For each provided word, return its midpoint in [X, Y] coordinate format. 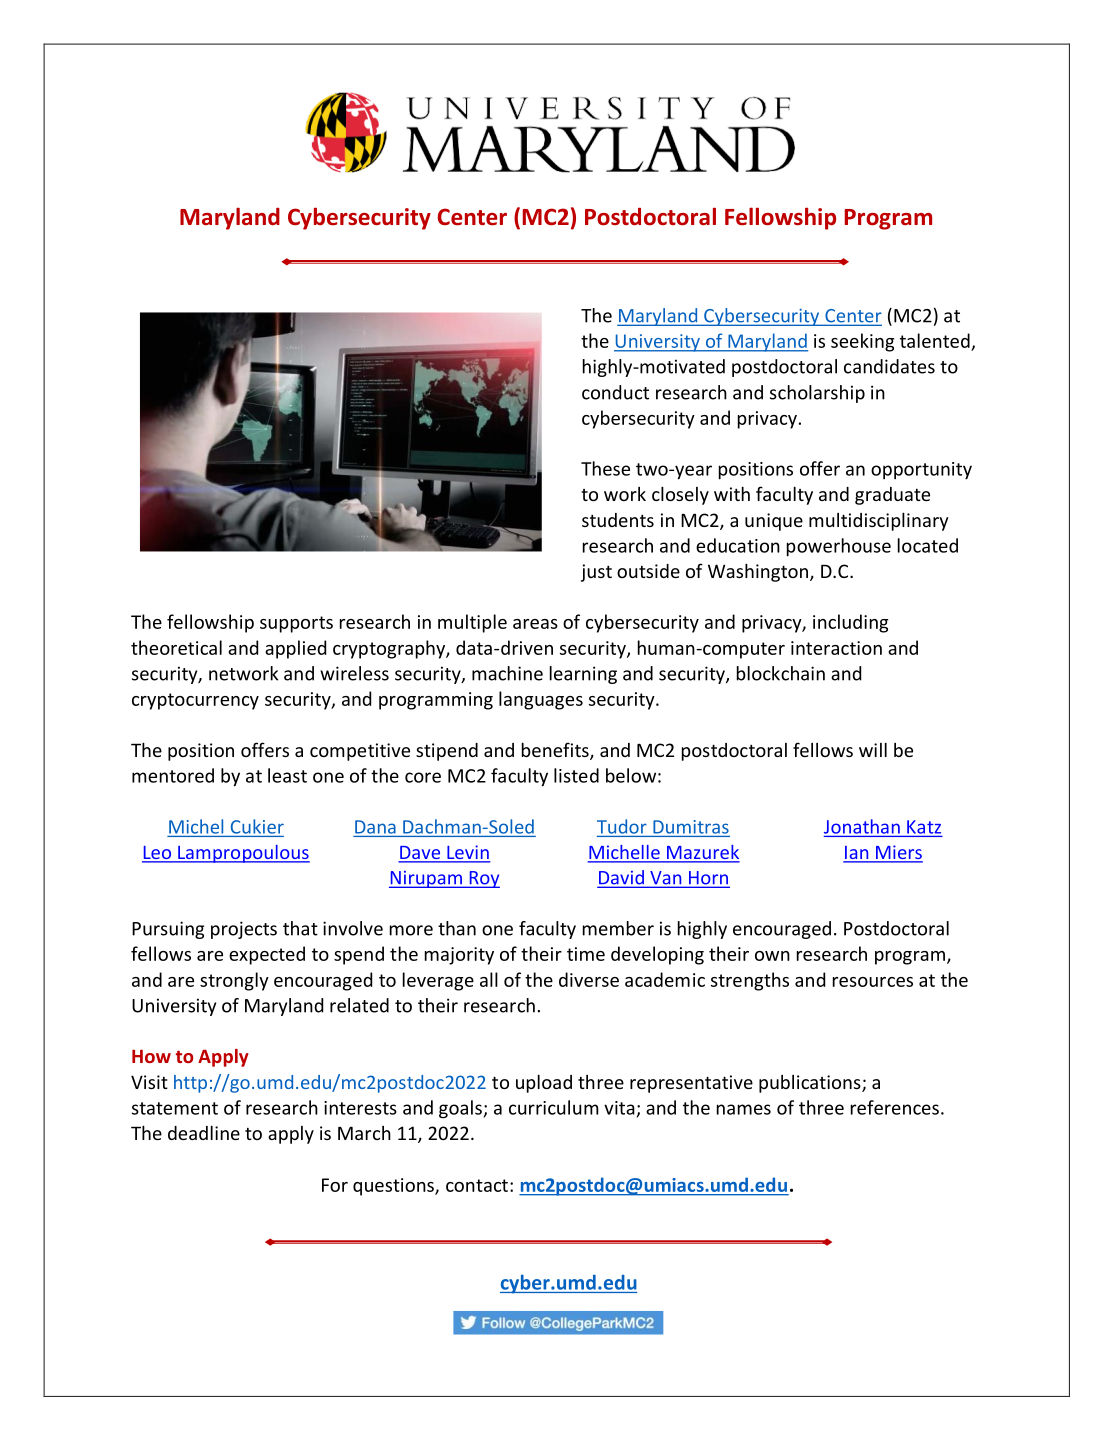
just [596, 573]
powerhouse [839, 547]
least [287, 775]
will [873, 749]
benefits [556, 751]
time [586, 954]
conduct [615, 392]
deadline [204, 1132]
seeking [862, 342]
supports [296, 624]
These [605, 468]
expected [267, 955]
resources [873, 982]
